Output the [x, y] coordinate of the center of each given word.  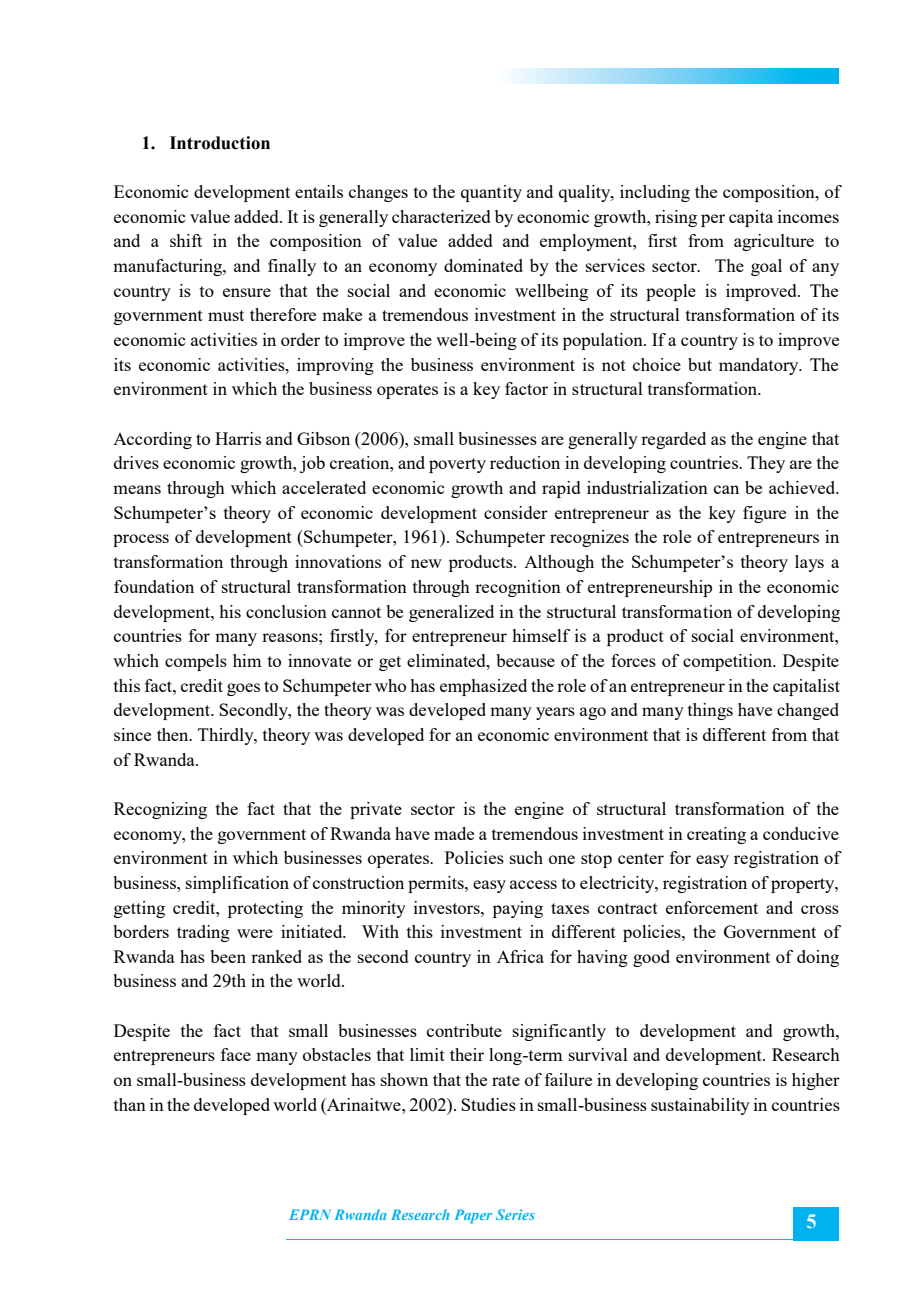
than [130, 1104]
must [226, 315]
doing [818, 958]
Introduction [220, 143]
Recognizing [160, 810]
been [228, 956]
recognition [518, 588]
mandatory [760, 366]
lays [809, 563]
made [454, 833]
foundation [154, 586]
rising [676, 218]
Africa [520, 956]
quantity [491, 193]
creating [716, 835]
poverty [457, 465]
